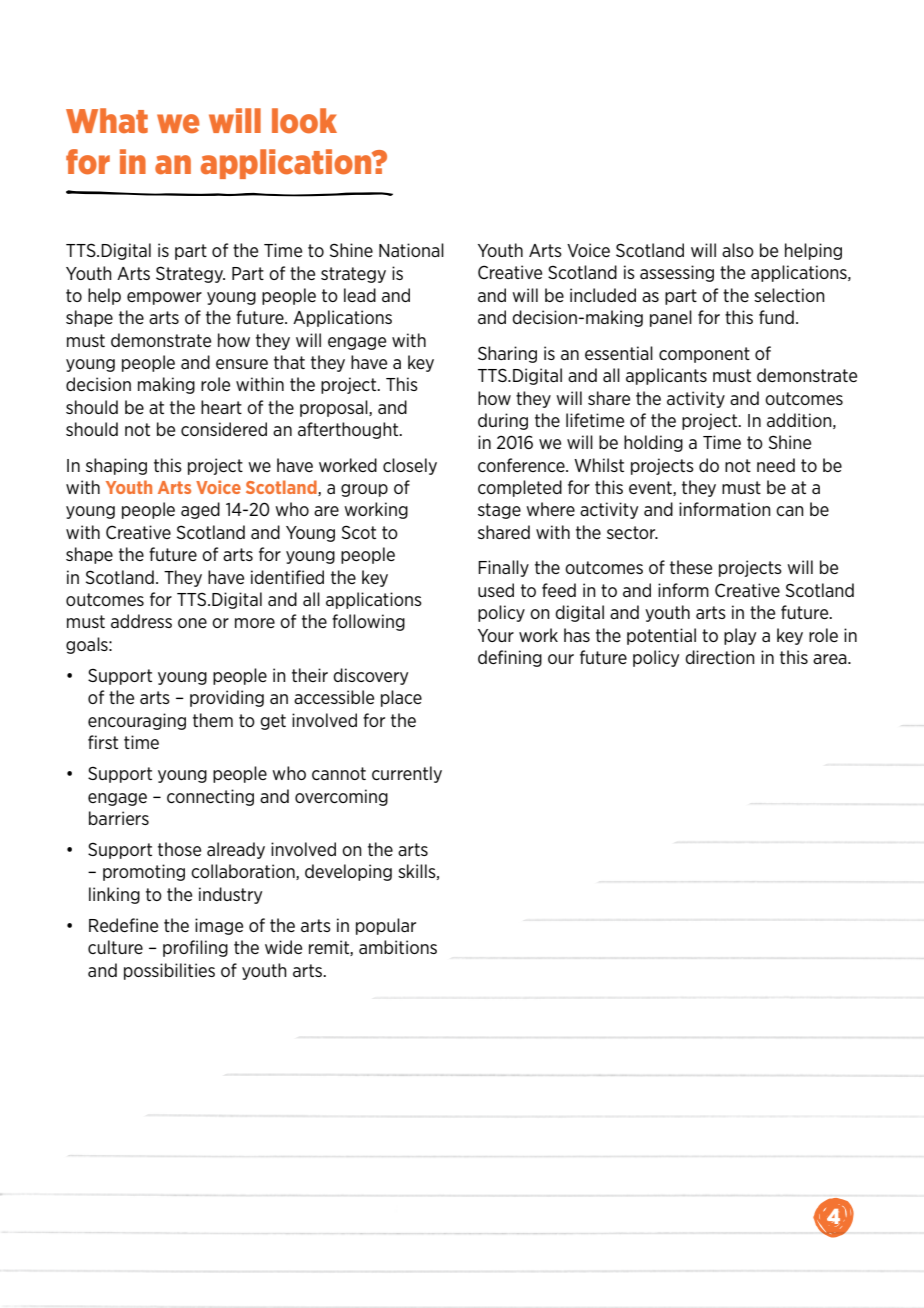  I want to click on profiling, so click(195, 948).
